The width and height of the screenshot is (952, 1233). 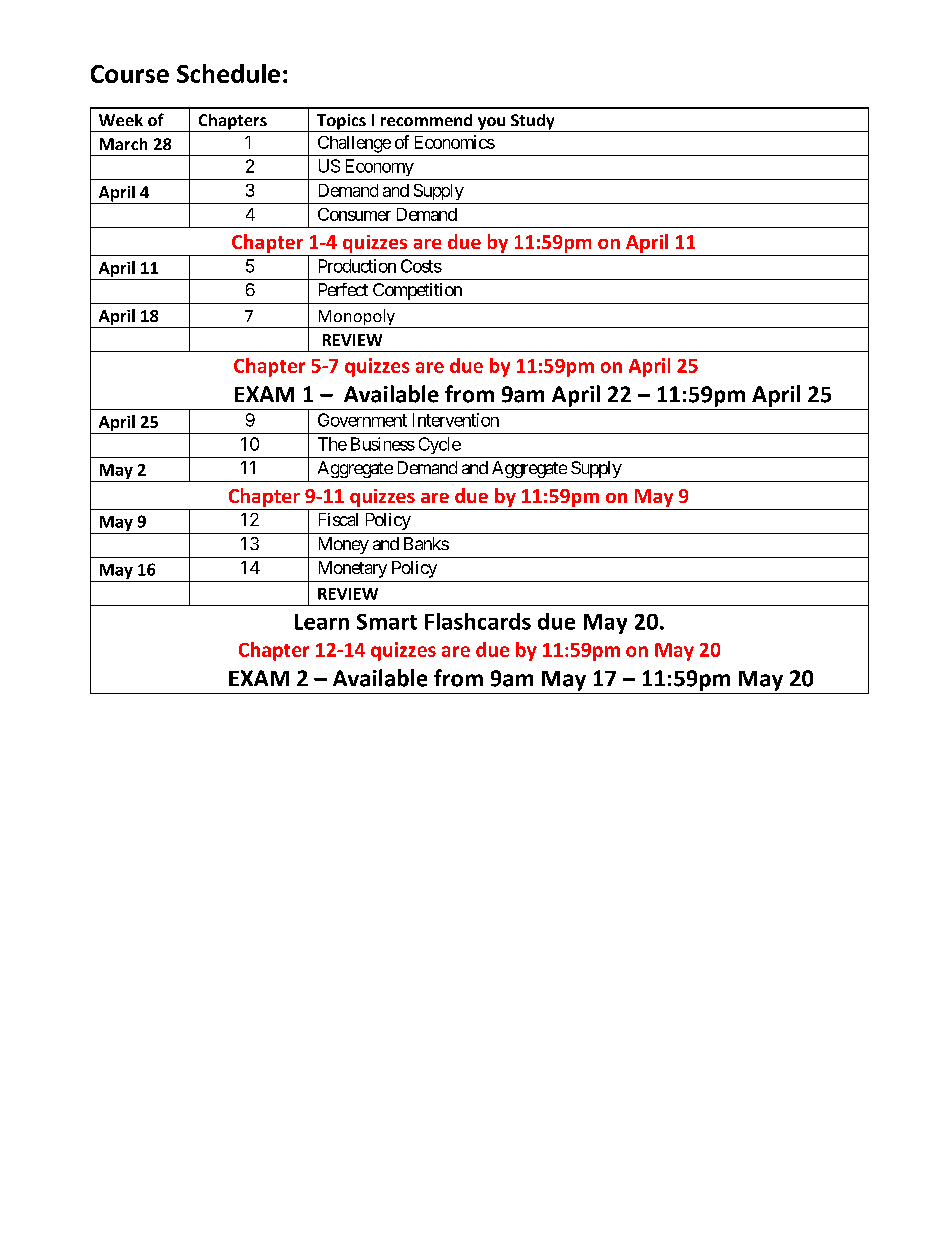 What do you see at coordinates (354, 214) in the screenshot?
I see `Consumer` at bounding box center [354, 214].
